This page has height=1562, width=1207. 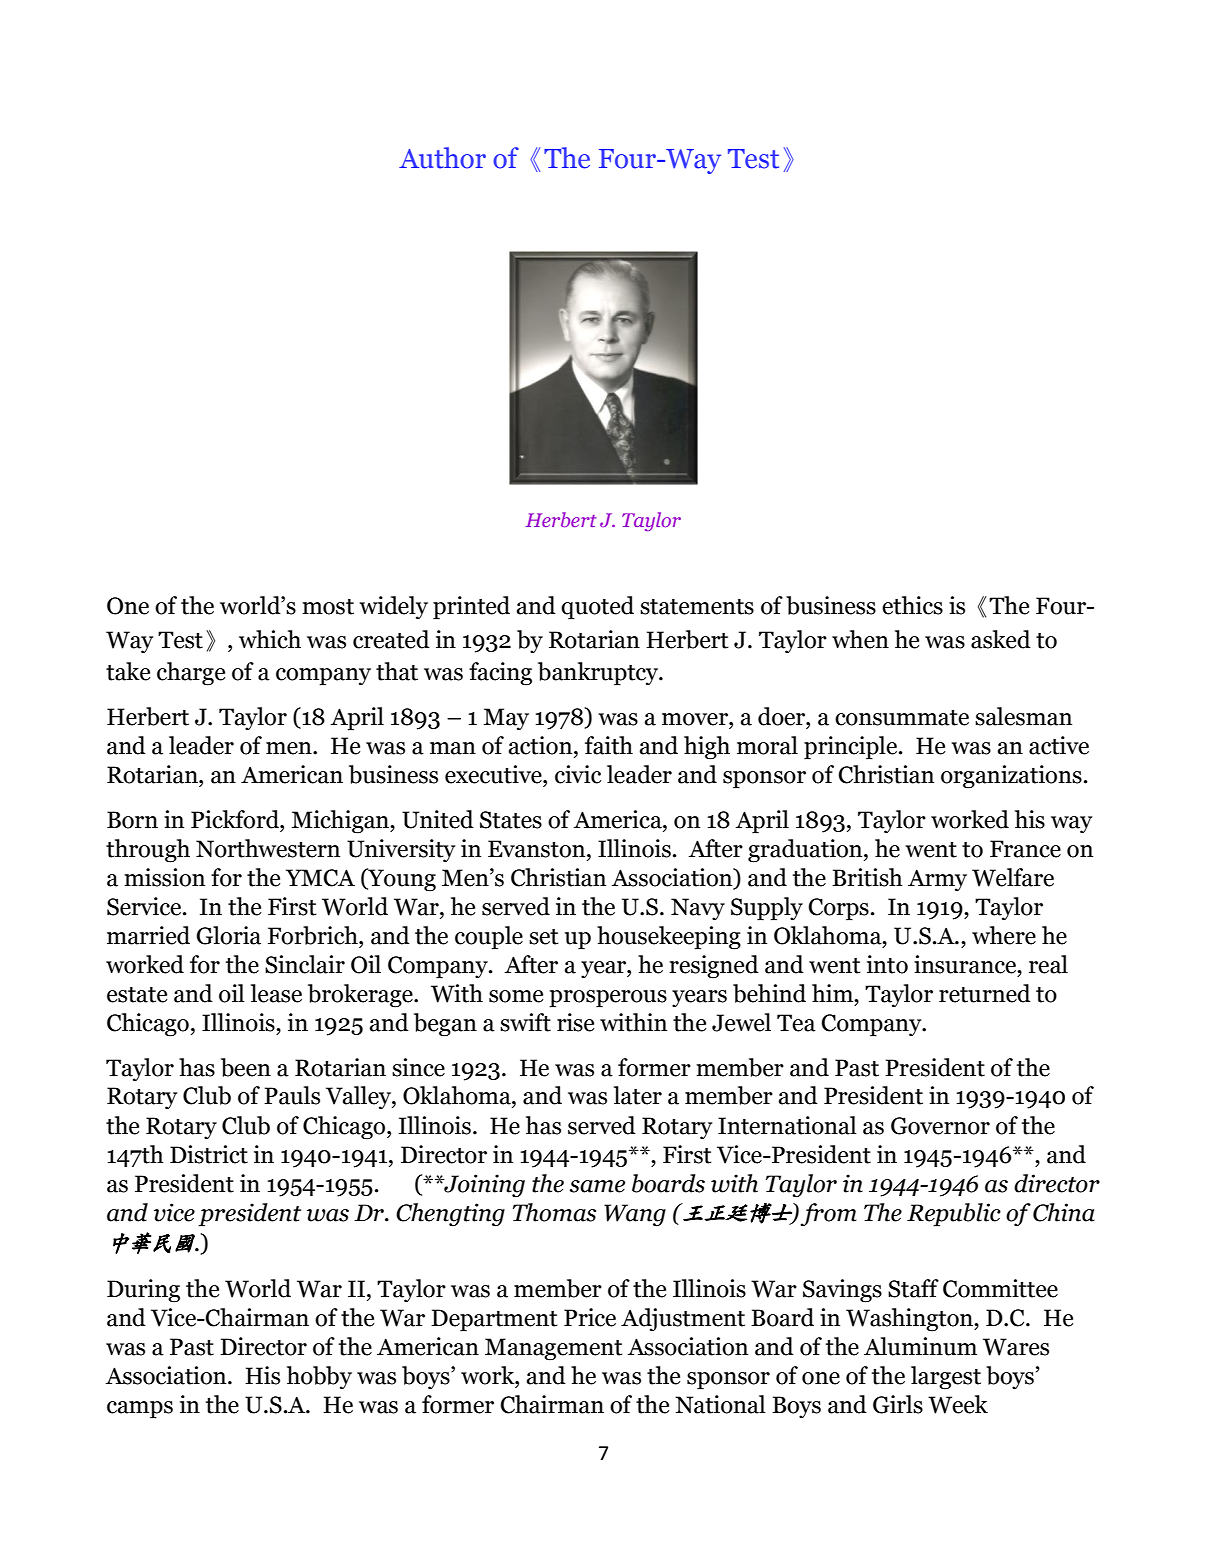 What do you see at coordinates (1011, 776) in the page?
I see `organizations` at bounding box center [1011, 776].
